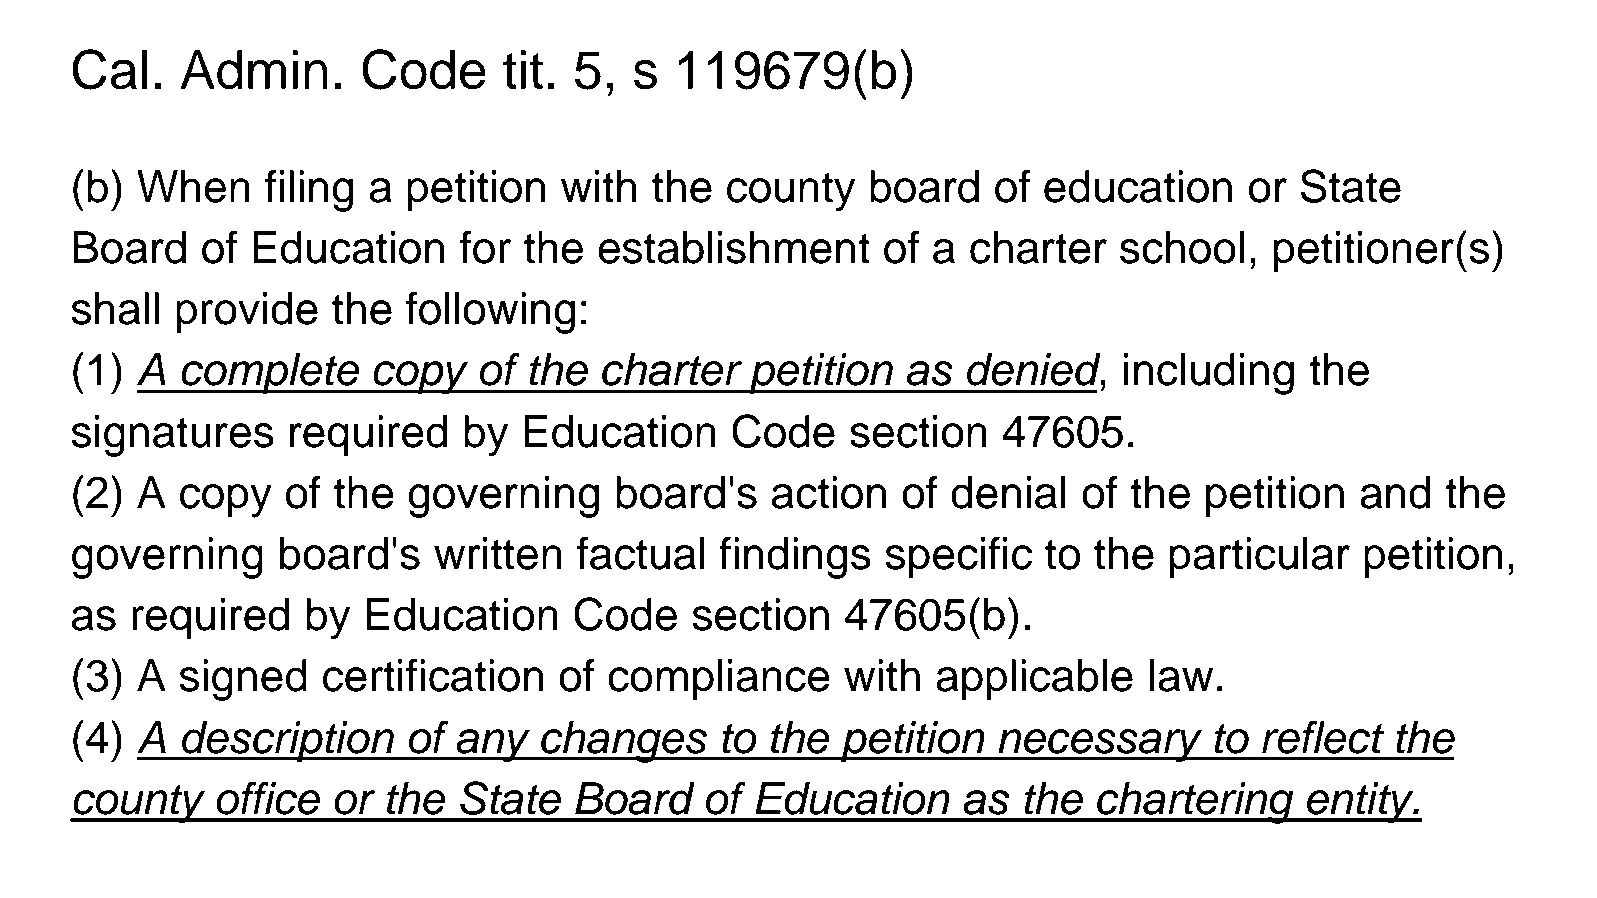 The image size is (1597, 898). Describe the element at coordinates (829, 492) in the document. I see `action` at that location.
